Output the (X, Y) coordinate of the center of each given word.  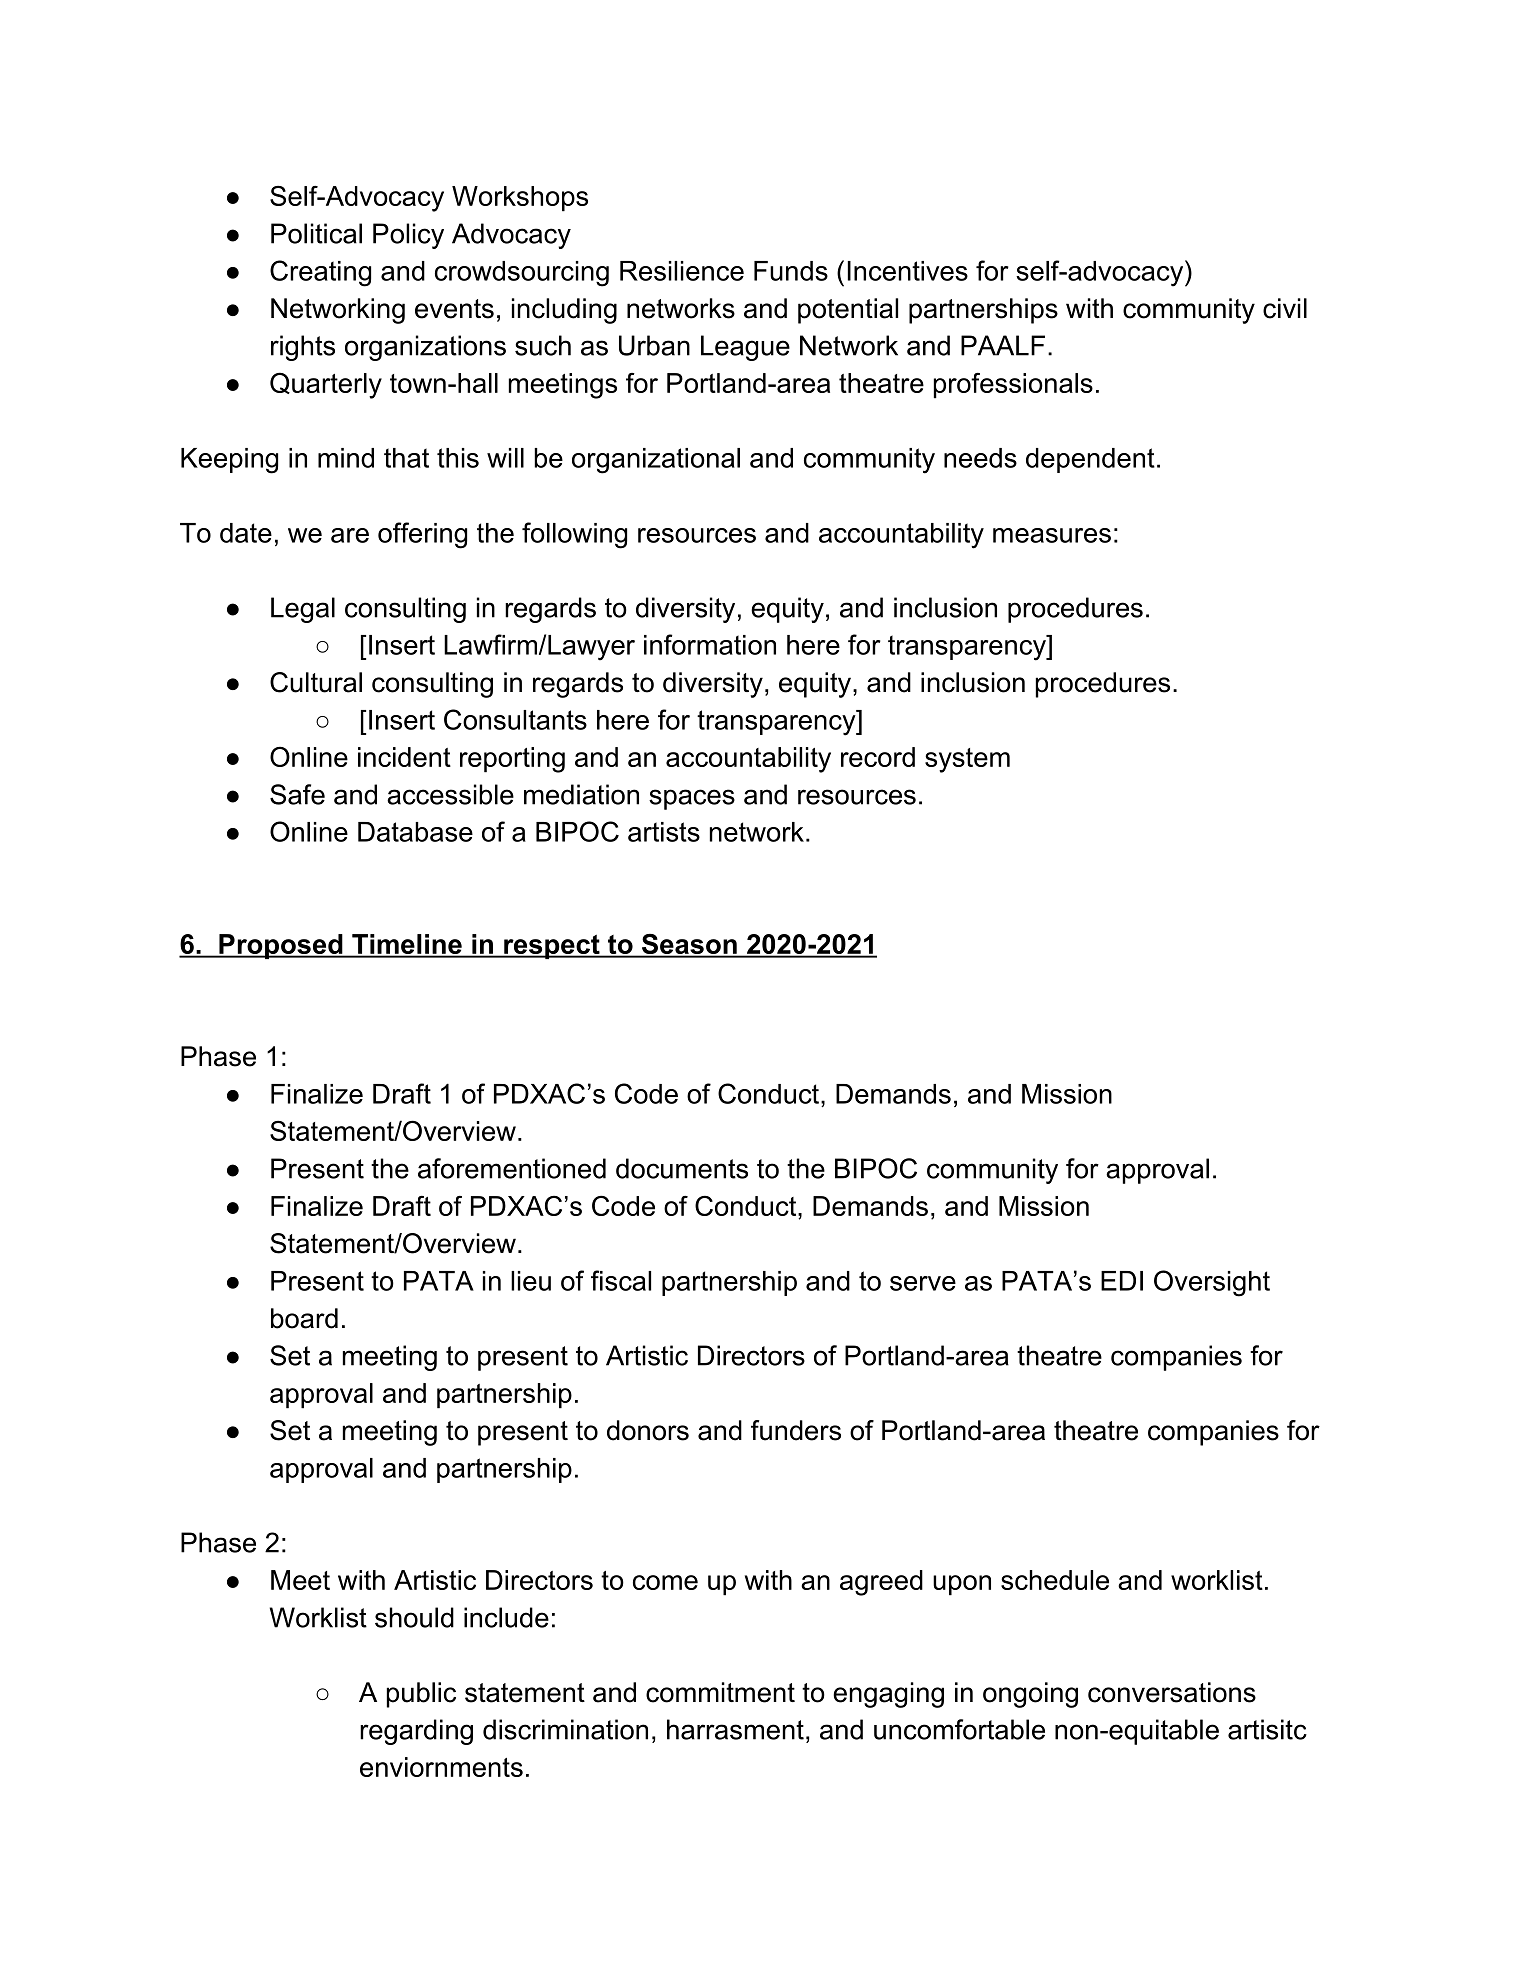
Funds (791, 271)
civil (1285, 308)
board (304, 1318)
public (421, 1695)
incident (404, 757)
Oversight (1212, 1283)
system (967, 760)
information (710, 644)
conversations (1172, 1692)
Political (316, 233)
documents (682, 1168)
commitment (720, 1692)
